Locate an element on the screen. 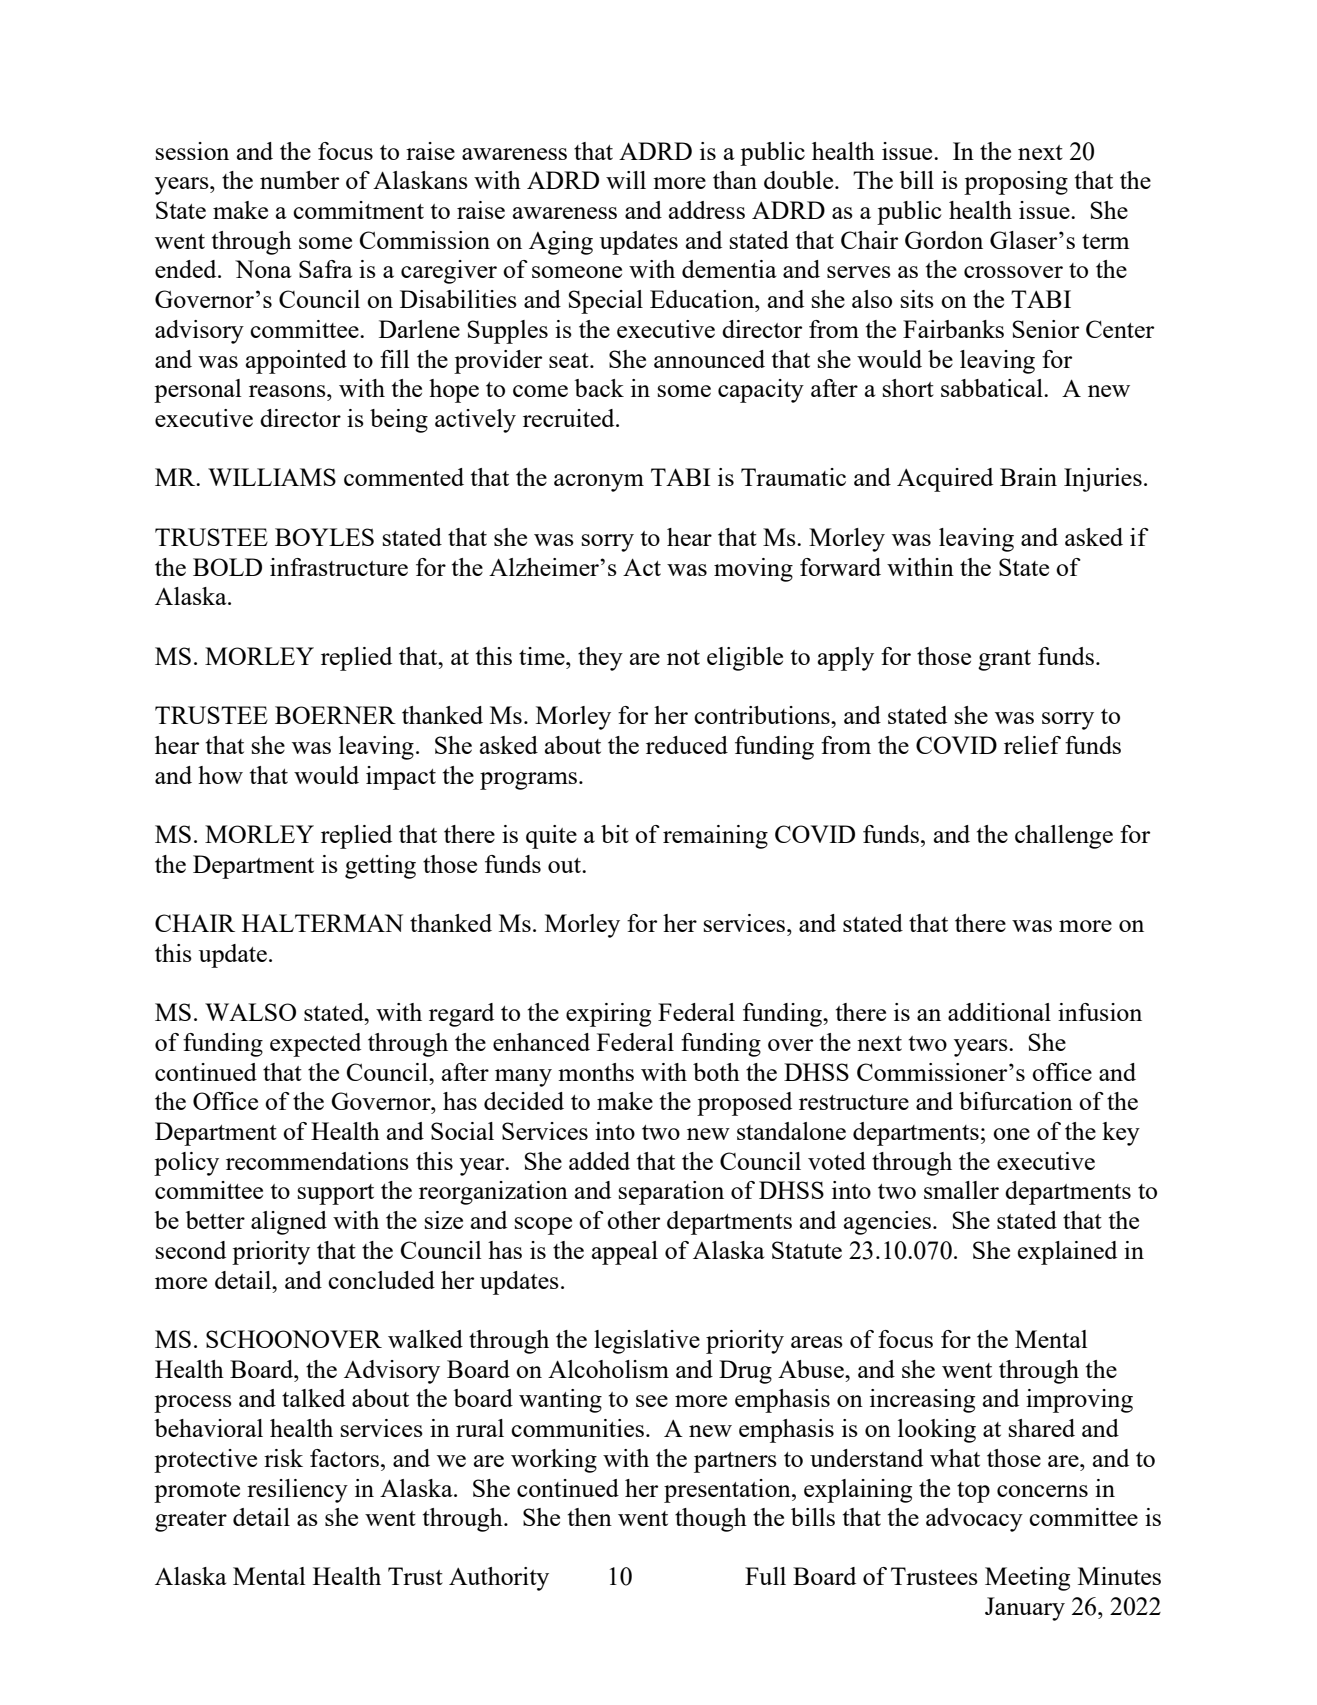 The image size is (1317, 1705). getting is located at coordinates (380, 867).
